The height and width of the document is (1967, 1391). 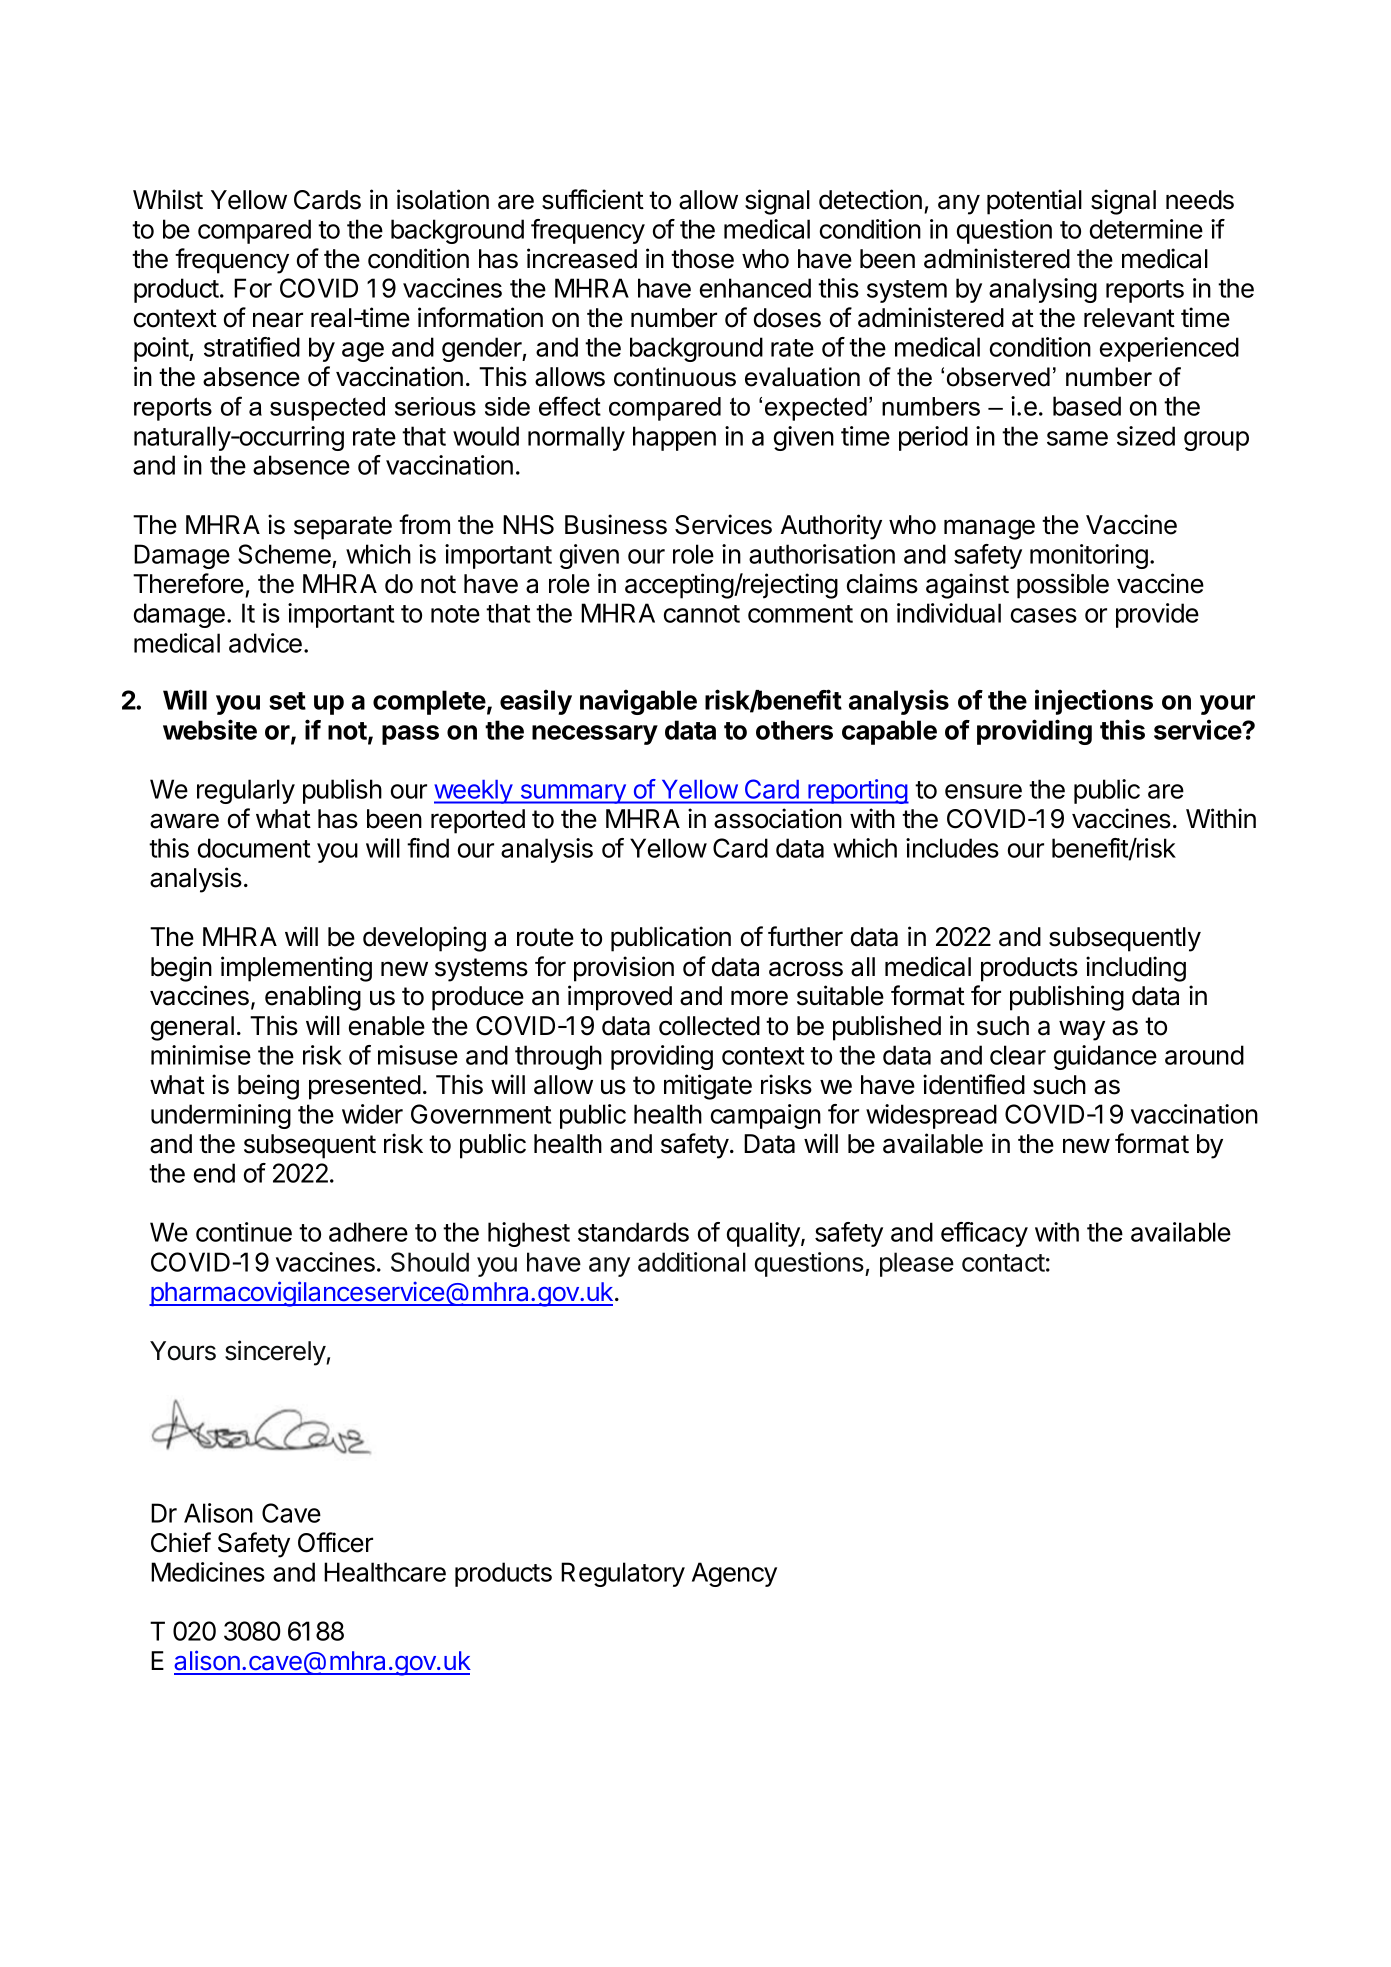 What do you see at coordinates (254, 848) in the document?
I see `document` at bounding box center [254, 848].
